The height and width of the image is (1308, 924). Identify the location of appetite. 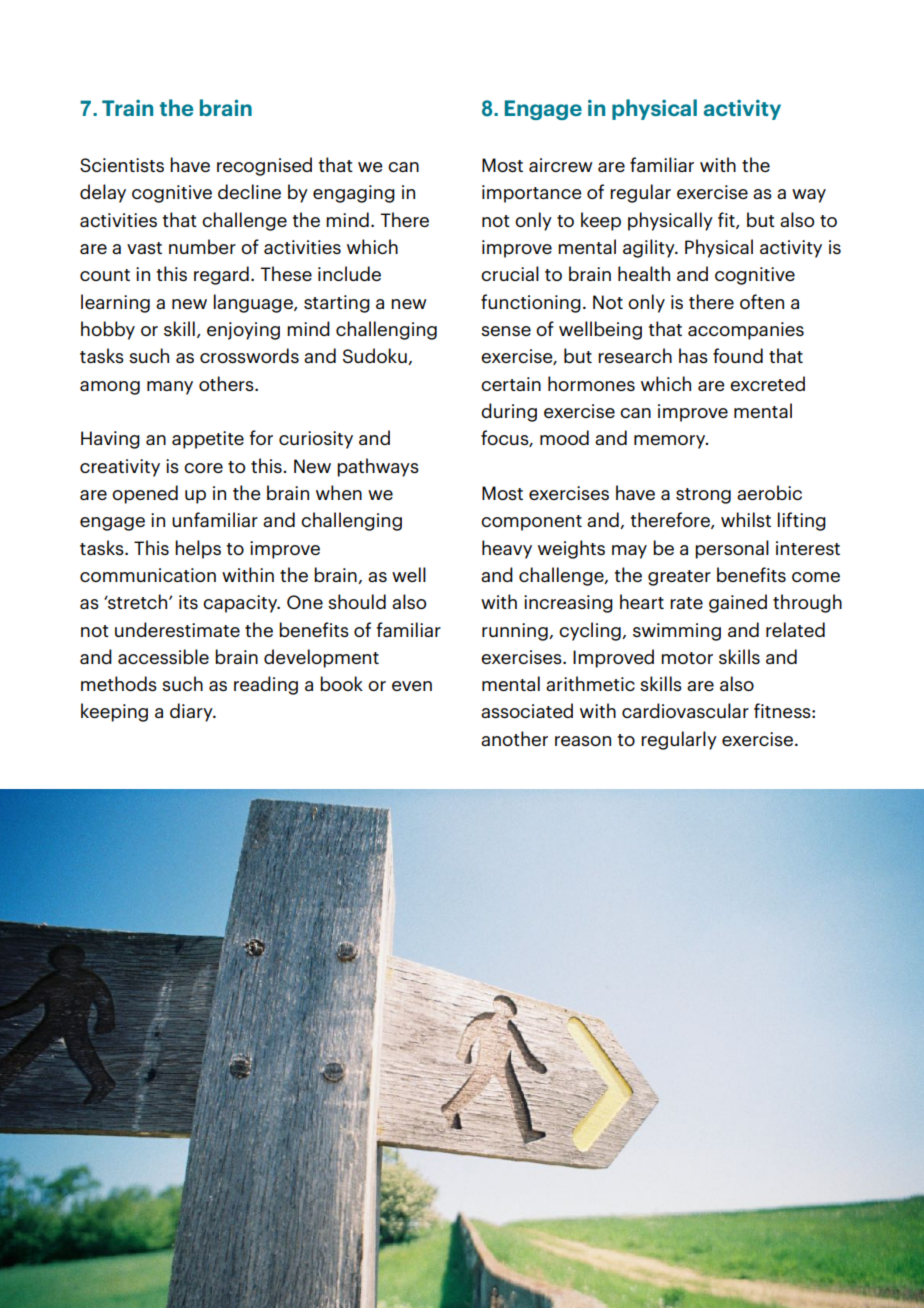
(208, 440).
